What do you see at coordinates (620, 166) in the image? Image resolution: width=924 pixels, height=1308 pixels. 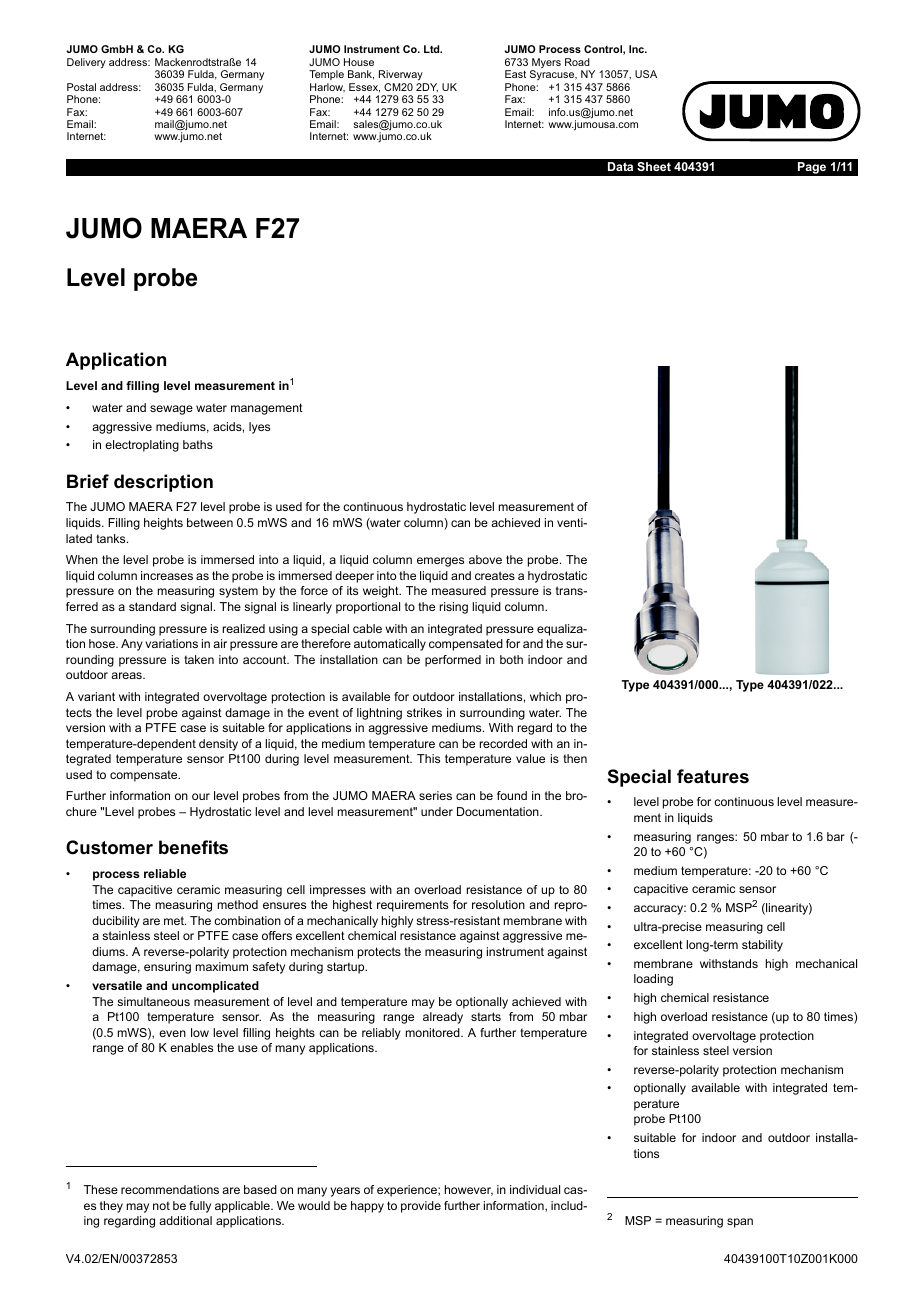 I see `Data` at bounding box center [620, 166].
